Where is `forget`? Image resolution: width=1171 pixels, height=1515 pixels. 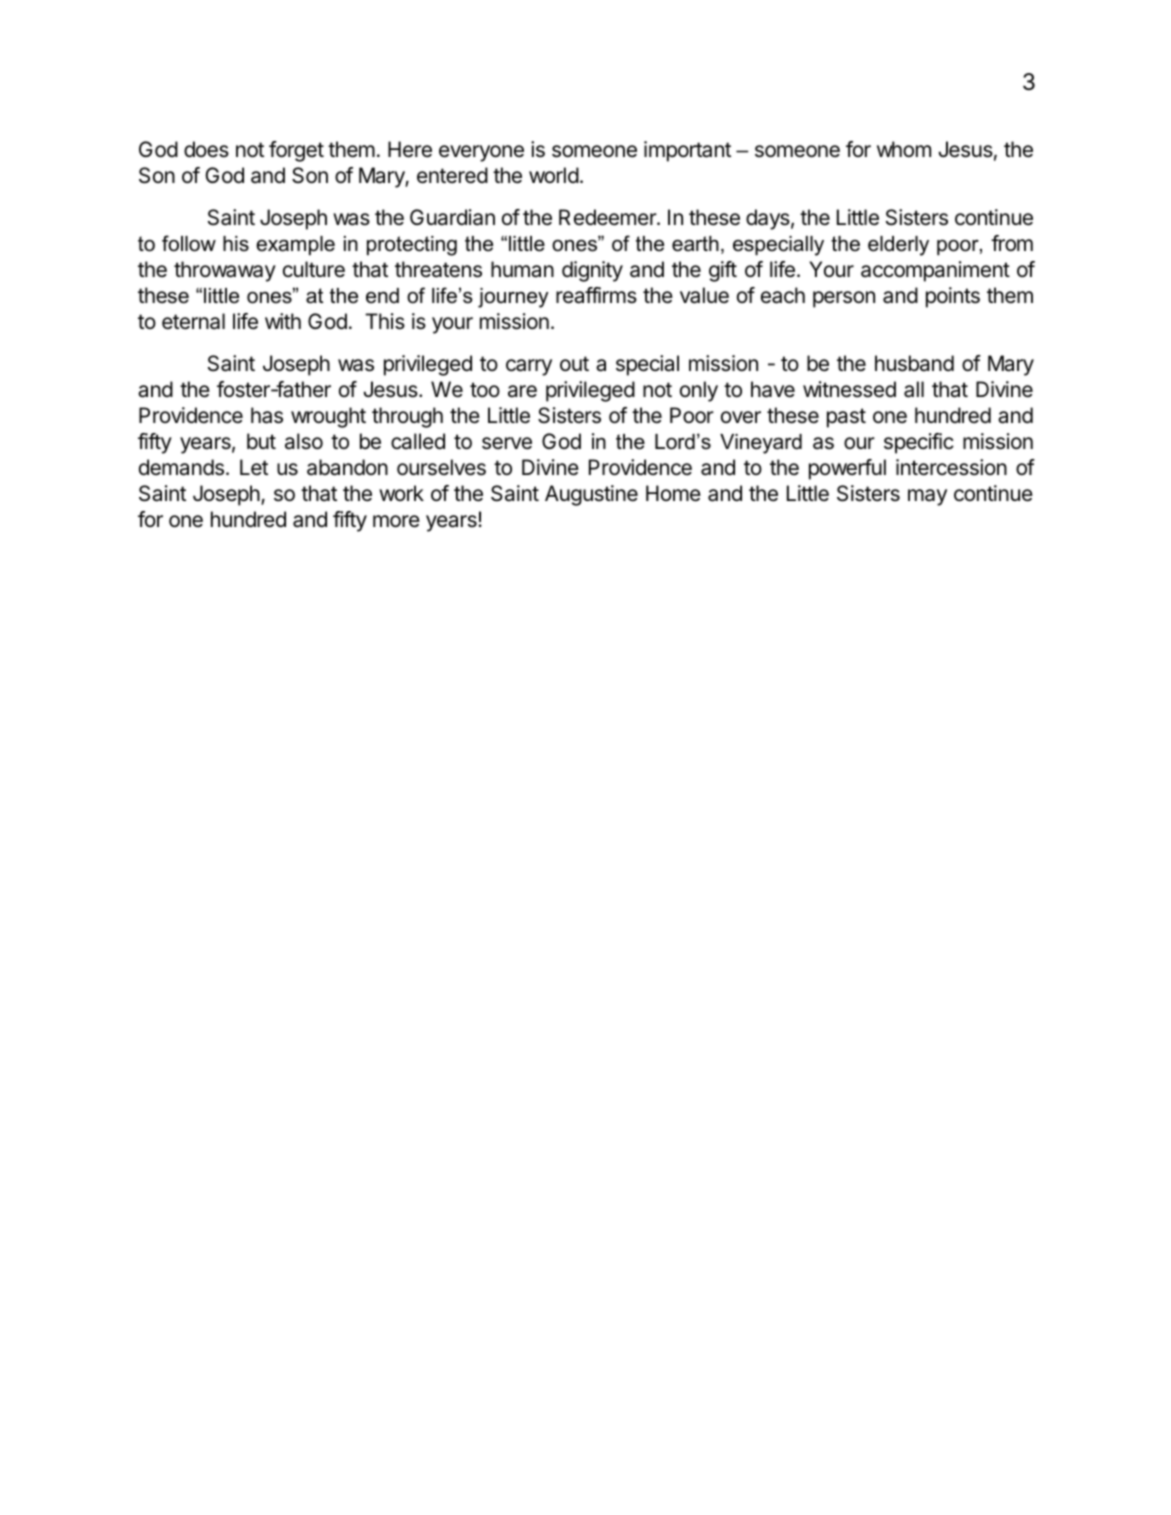 forget is located at coordinates (296, 151).
